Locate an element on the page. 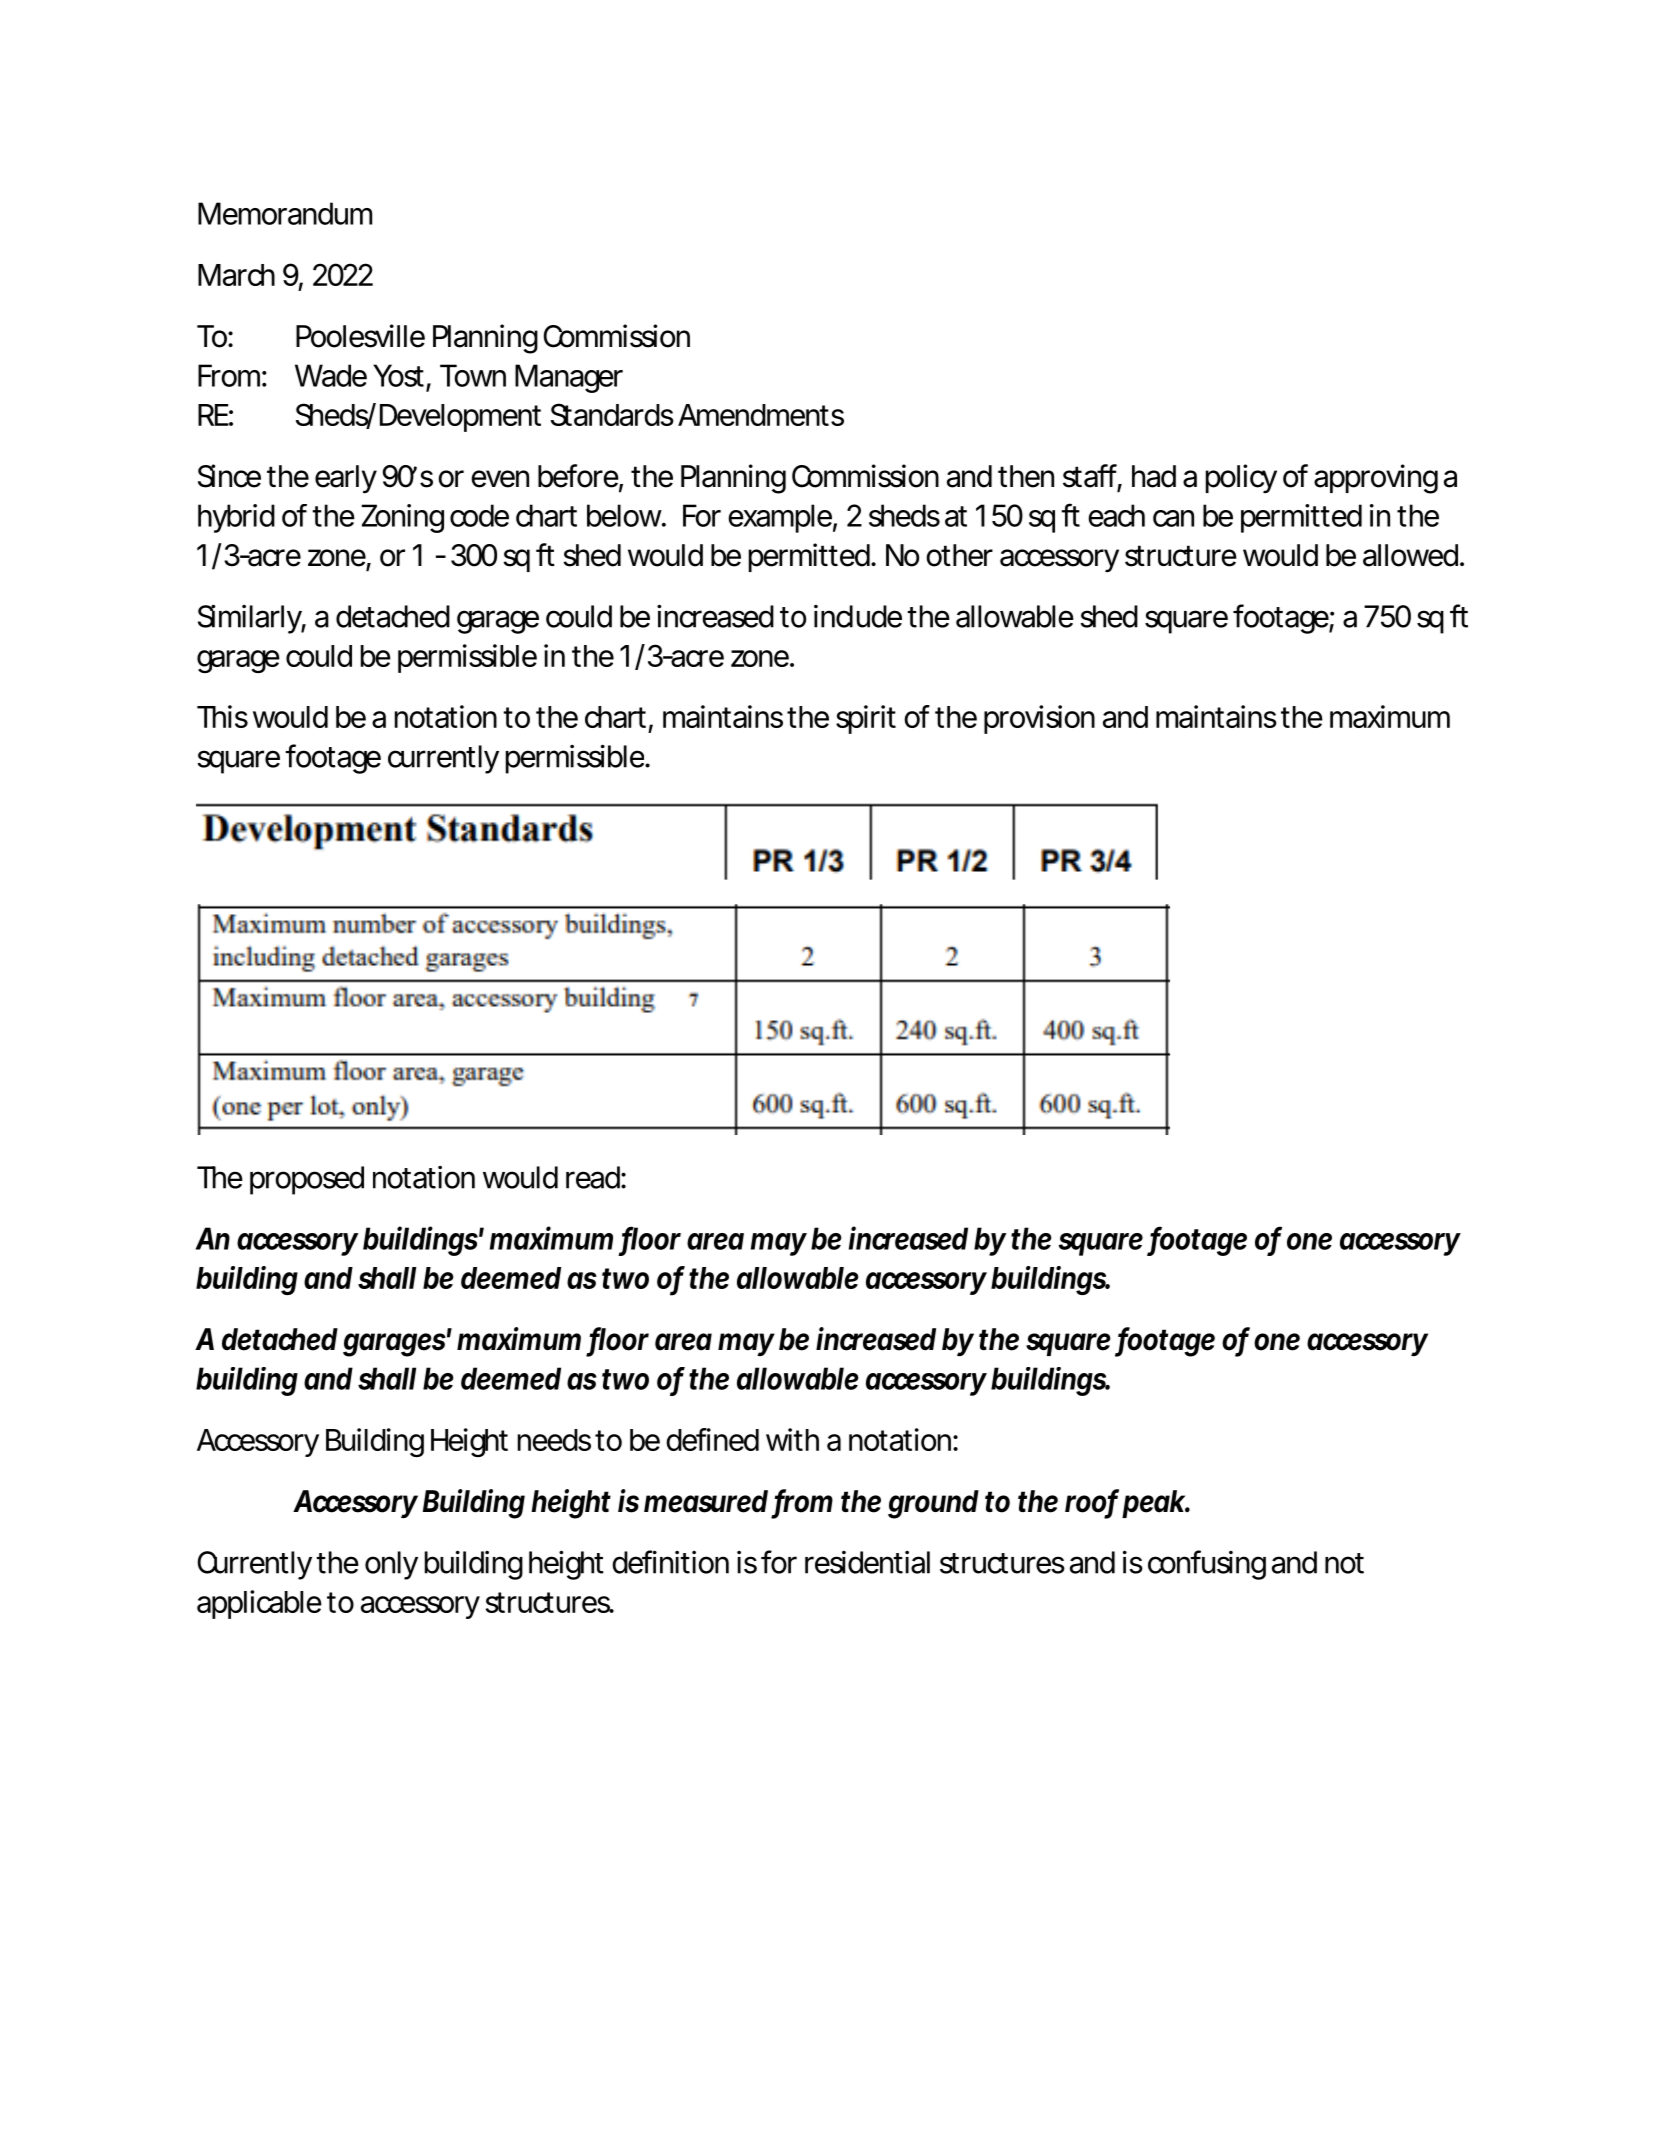 This image has height=2156, width=1666. Amendments is located at coordinates (761, 415).
